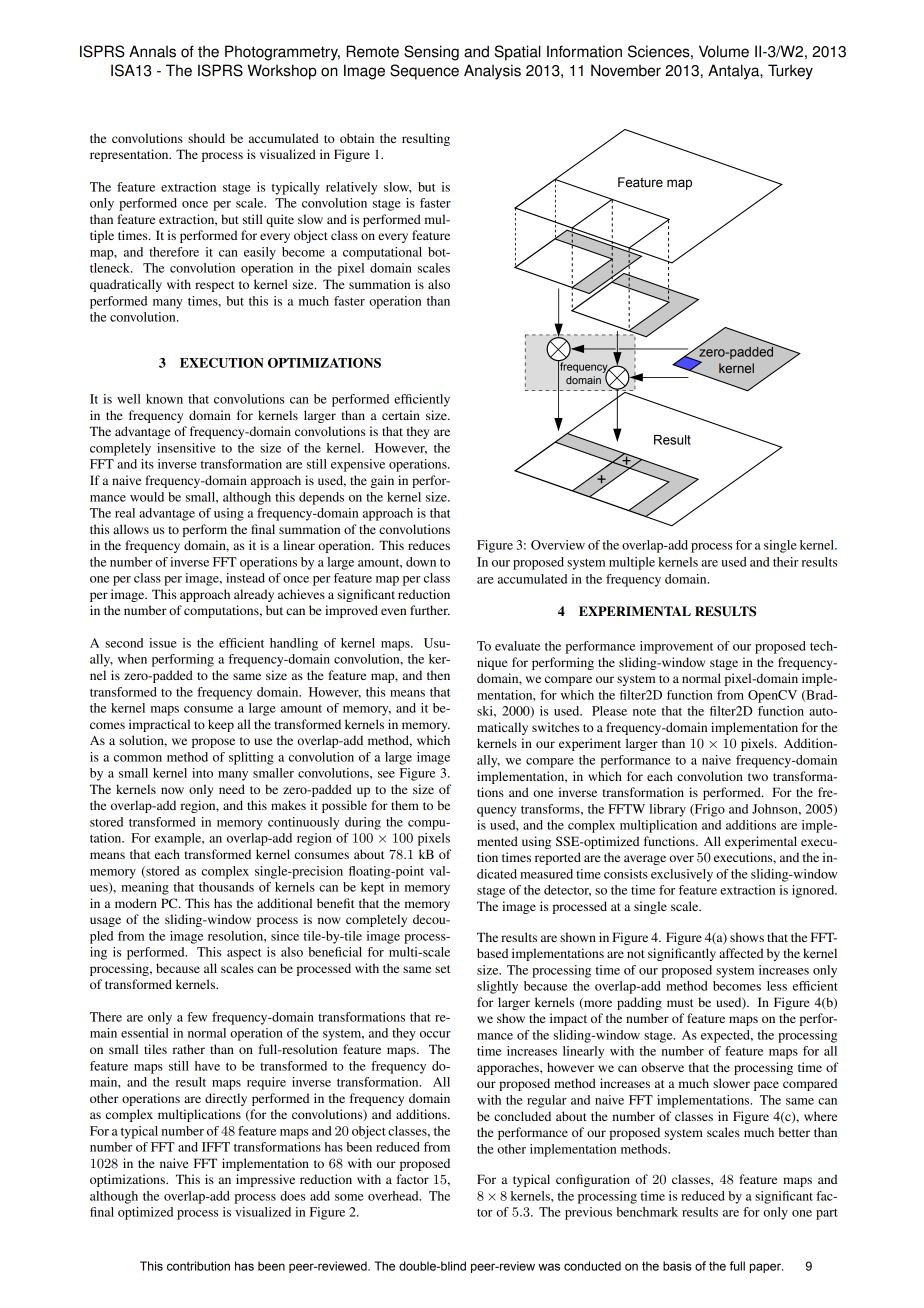 This screenshot has height=1308, width=924. Describe the element at coordinates (438, 675) in the screenshot. I see `then` at that location.
